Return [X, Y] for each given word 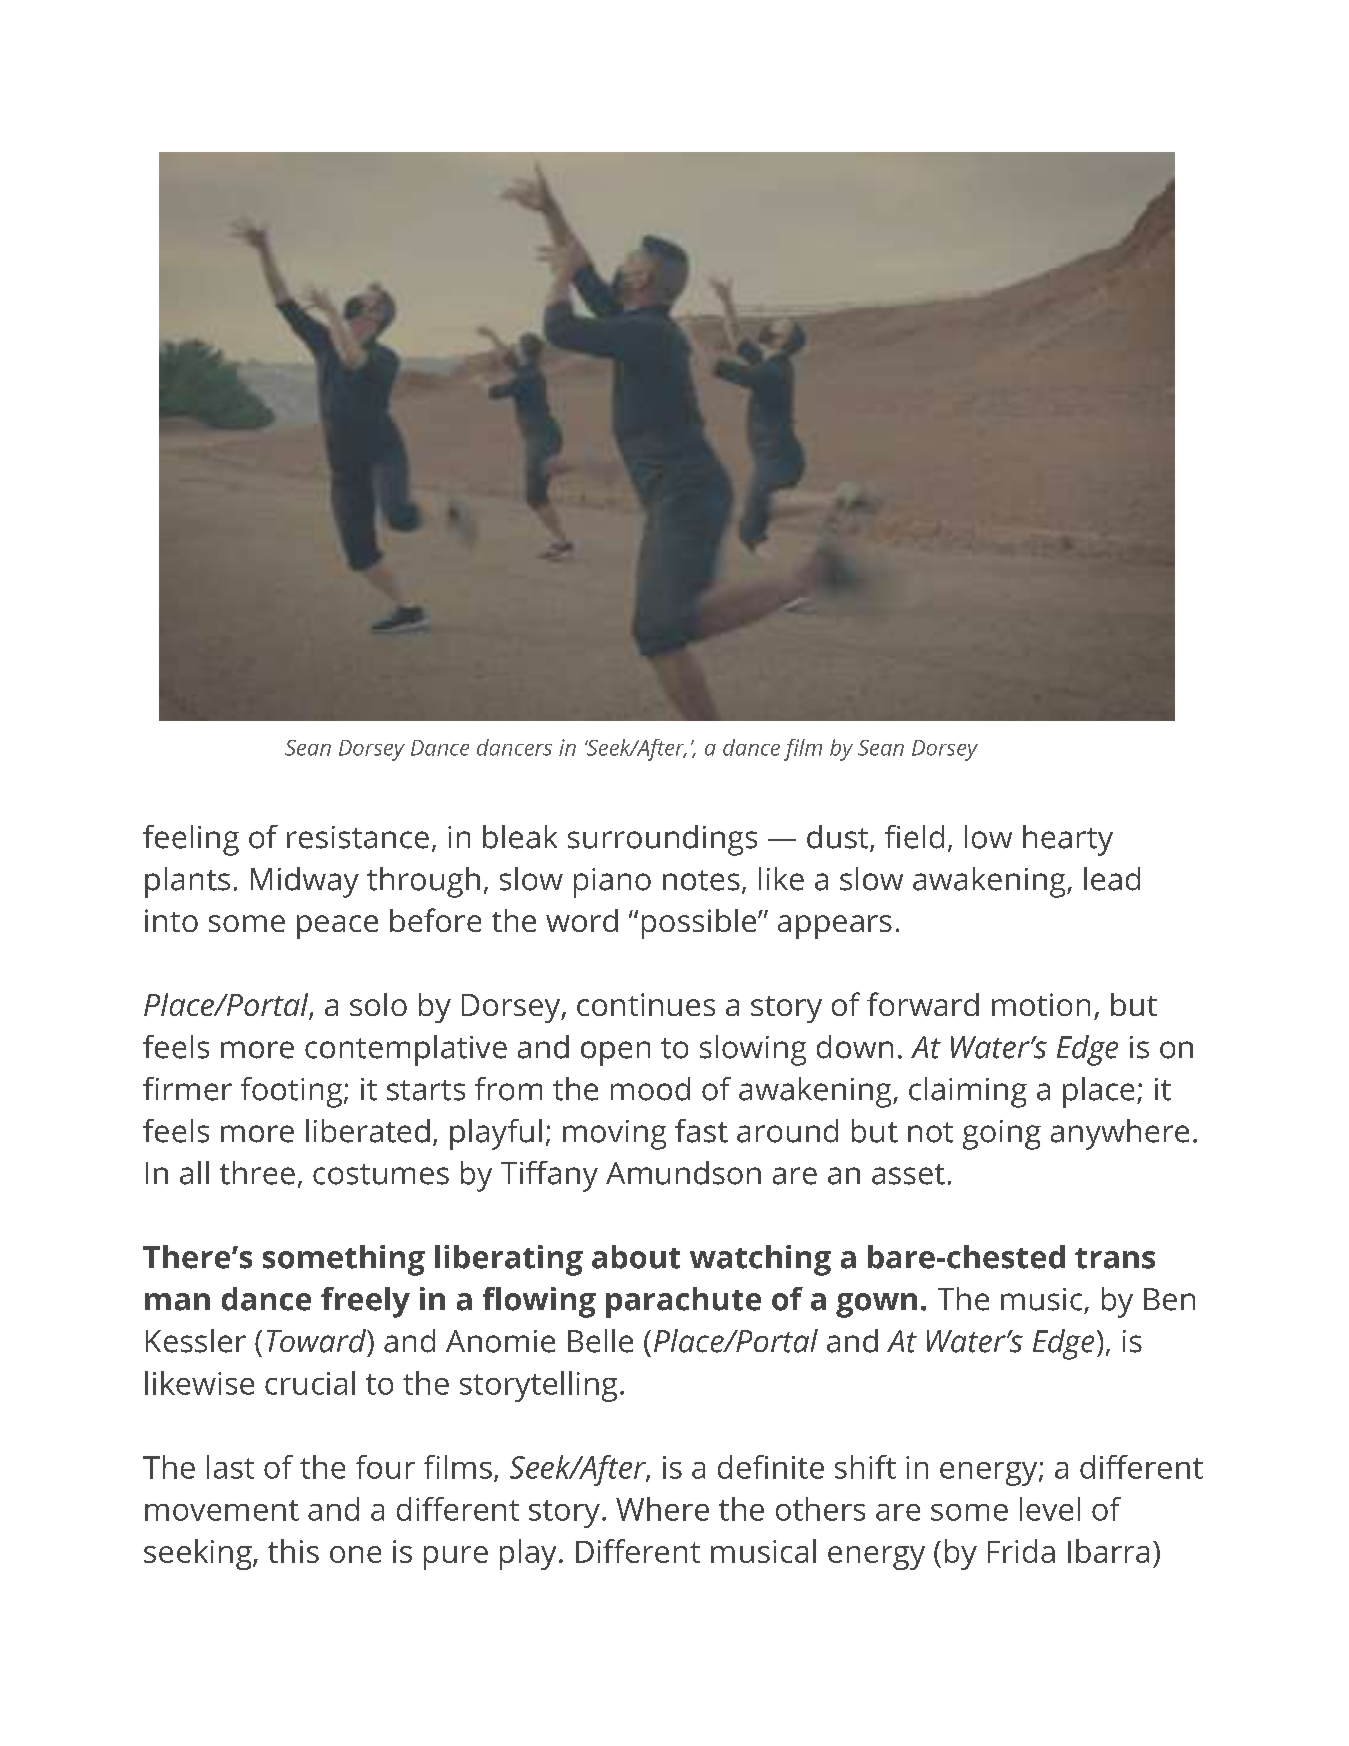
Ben [1169, 1299]
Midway [305, 882]
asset [908, 1174]
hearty [1068, 840]
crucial [310, 1383]
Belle [600, 1341]
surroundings [662, 840]
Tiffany [549, 1176]
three [257, 1173]
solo [378, 1004]
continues [646, 1004]
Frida [1021, 1551]
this [293, 1551]
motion [1041, 1004]
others [820, 1509]
